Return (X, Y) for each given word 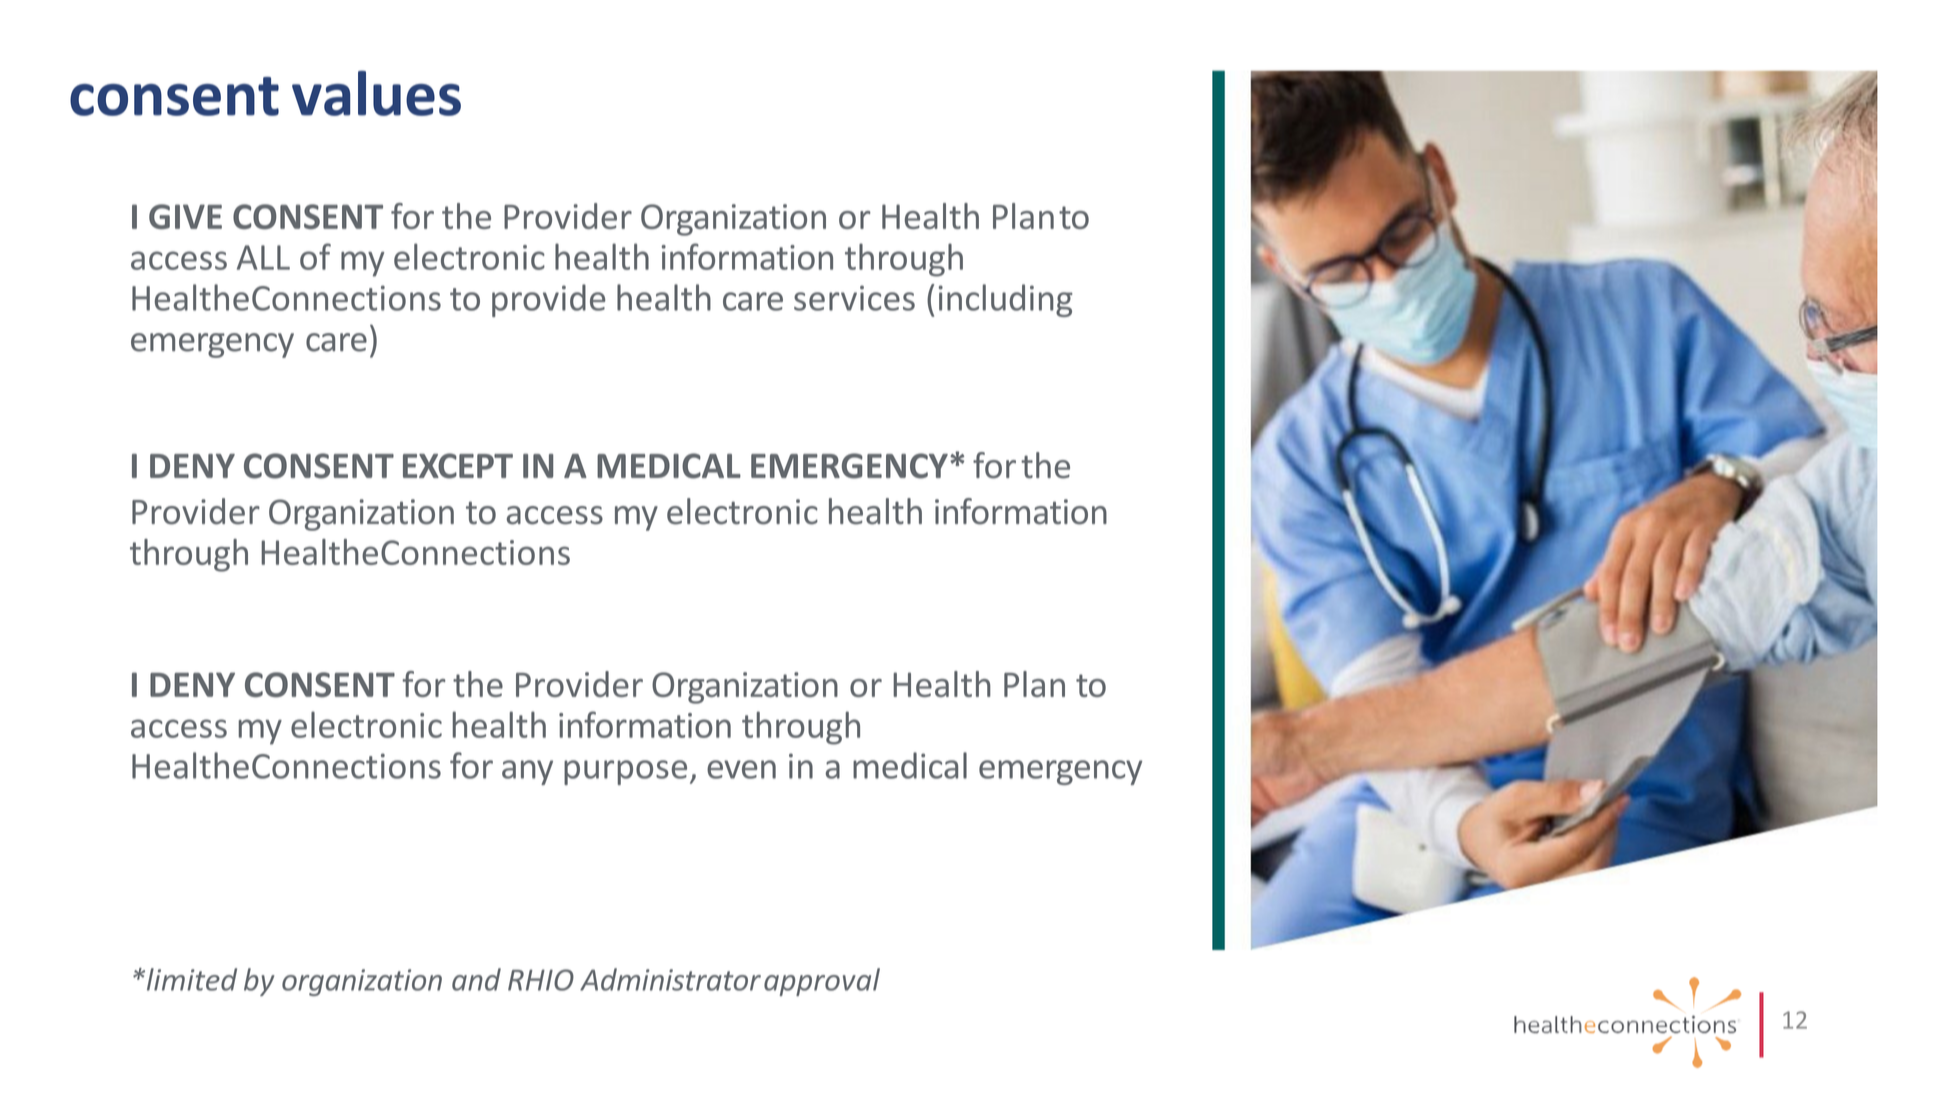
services (854, 298)
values (376, 93)
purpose (625, 772)
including (1006, 300)
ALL (263, 257)
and (476, 979)
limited (190, 979)
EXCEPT (458, 466)
